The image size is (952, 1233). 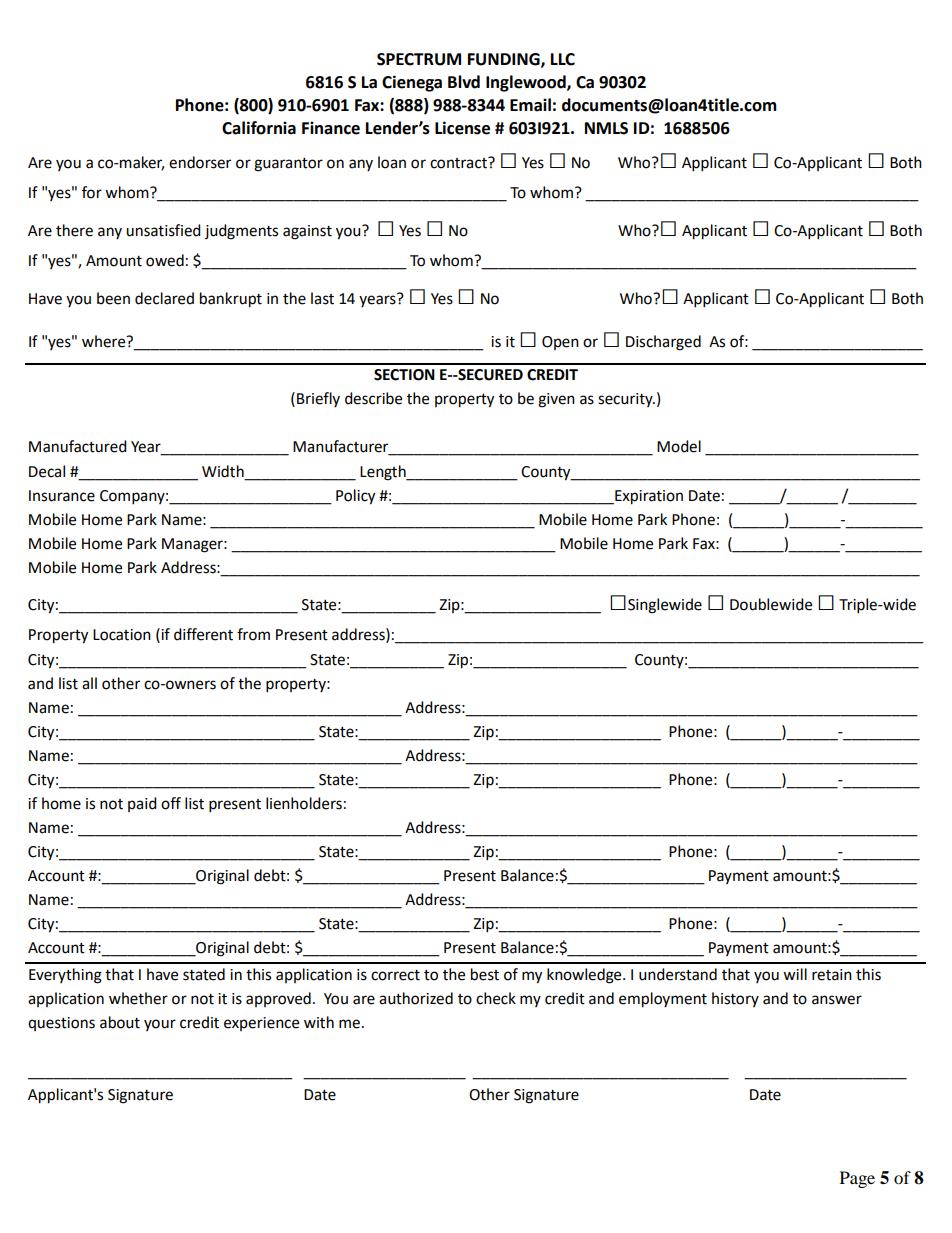 I want to click on will, so click(x=795, y=974).
